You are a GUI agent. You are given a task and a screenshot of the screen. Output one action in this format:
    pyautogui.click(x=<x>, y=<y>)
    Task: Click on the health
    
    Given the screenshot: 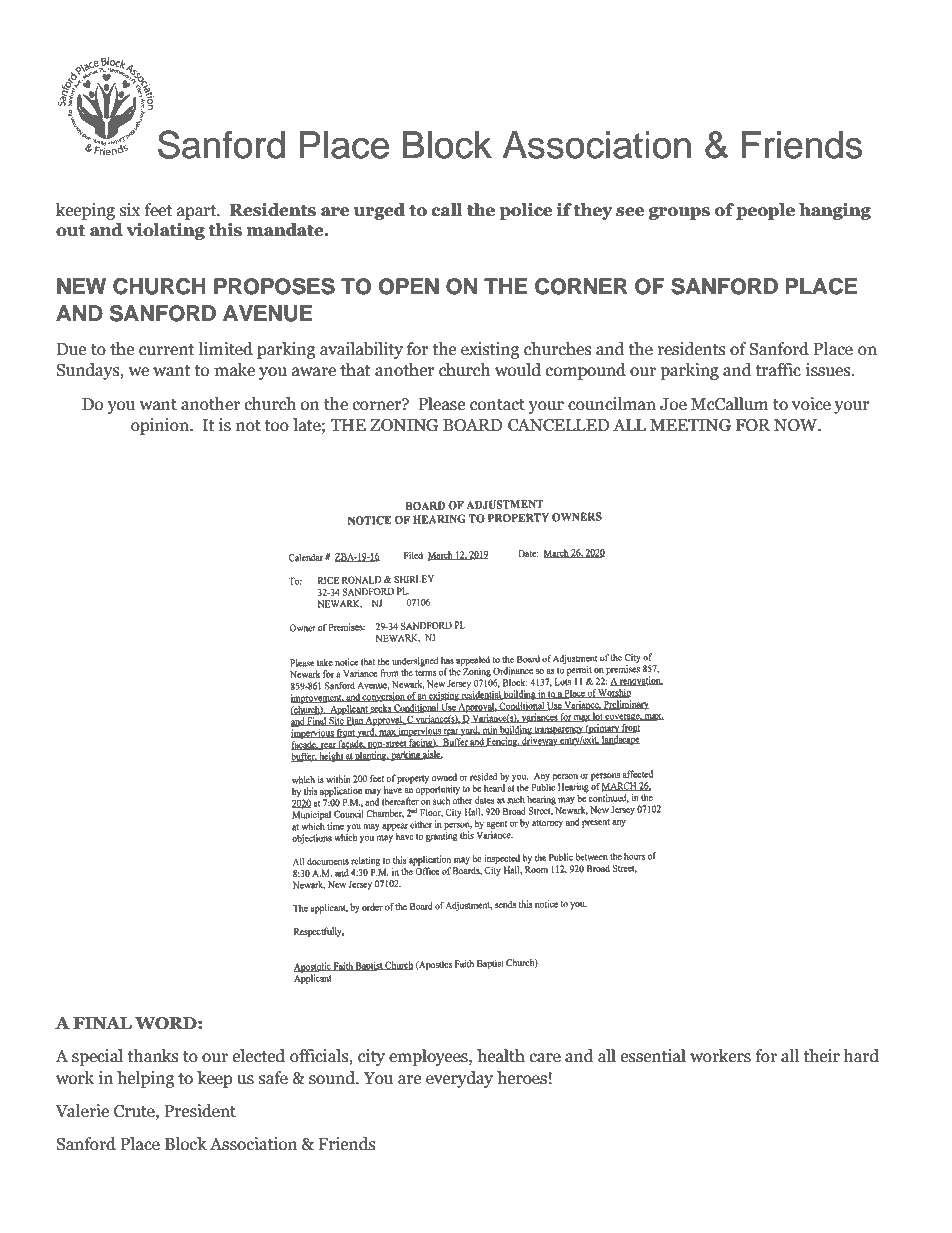 What is the action you would take?
    pyautogui.click(x=501, y=1056)
